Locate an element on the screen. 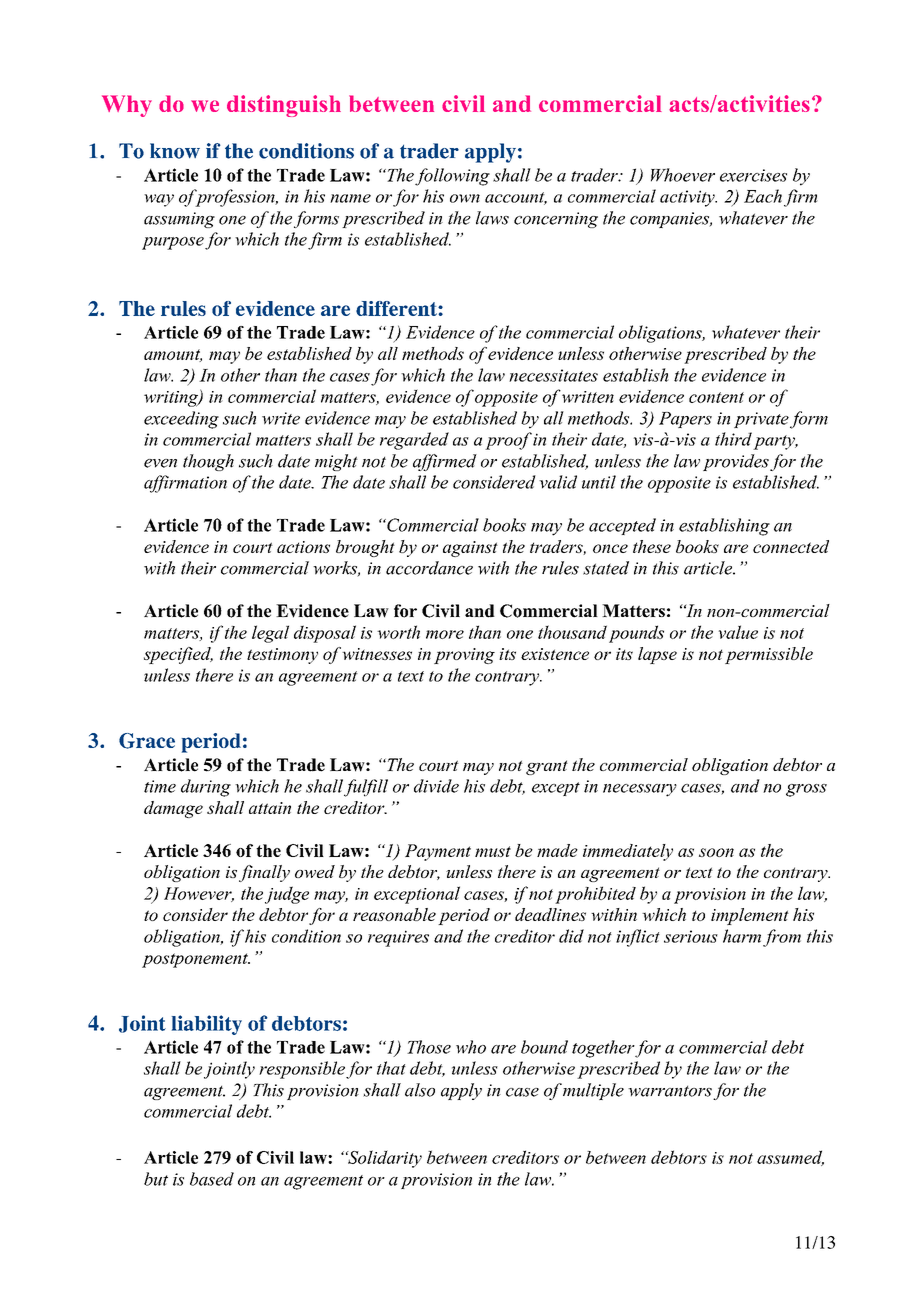 Image resolution: width=924 pixels, height=1308 pixels. value is located at coordinates (738, 632).
